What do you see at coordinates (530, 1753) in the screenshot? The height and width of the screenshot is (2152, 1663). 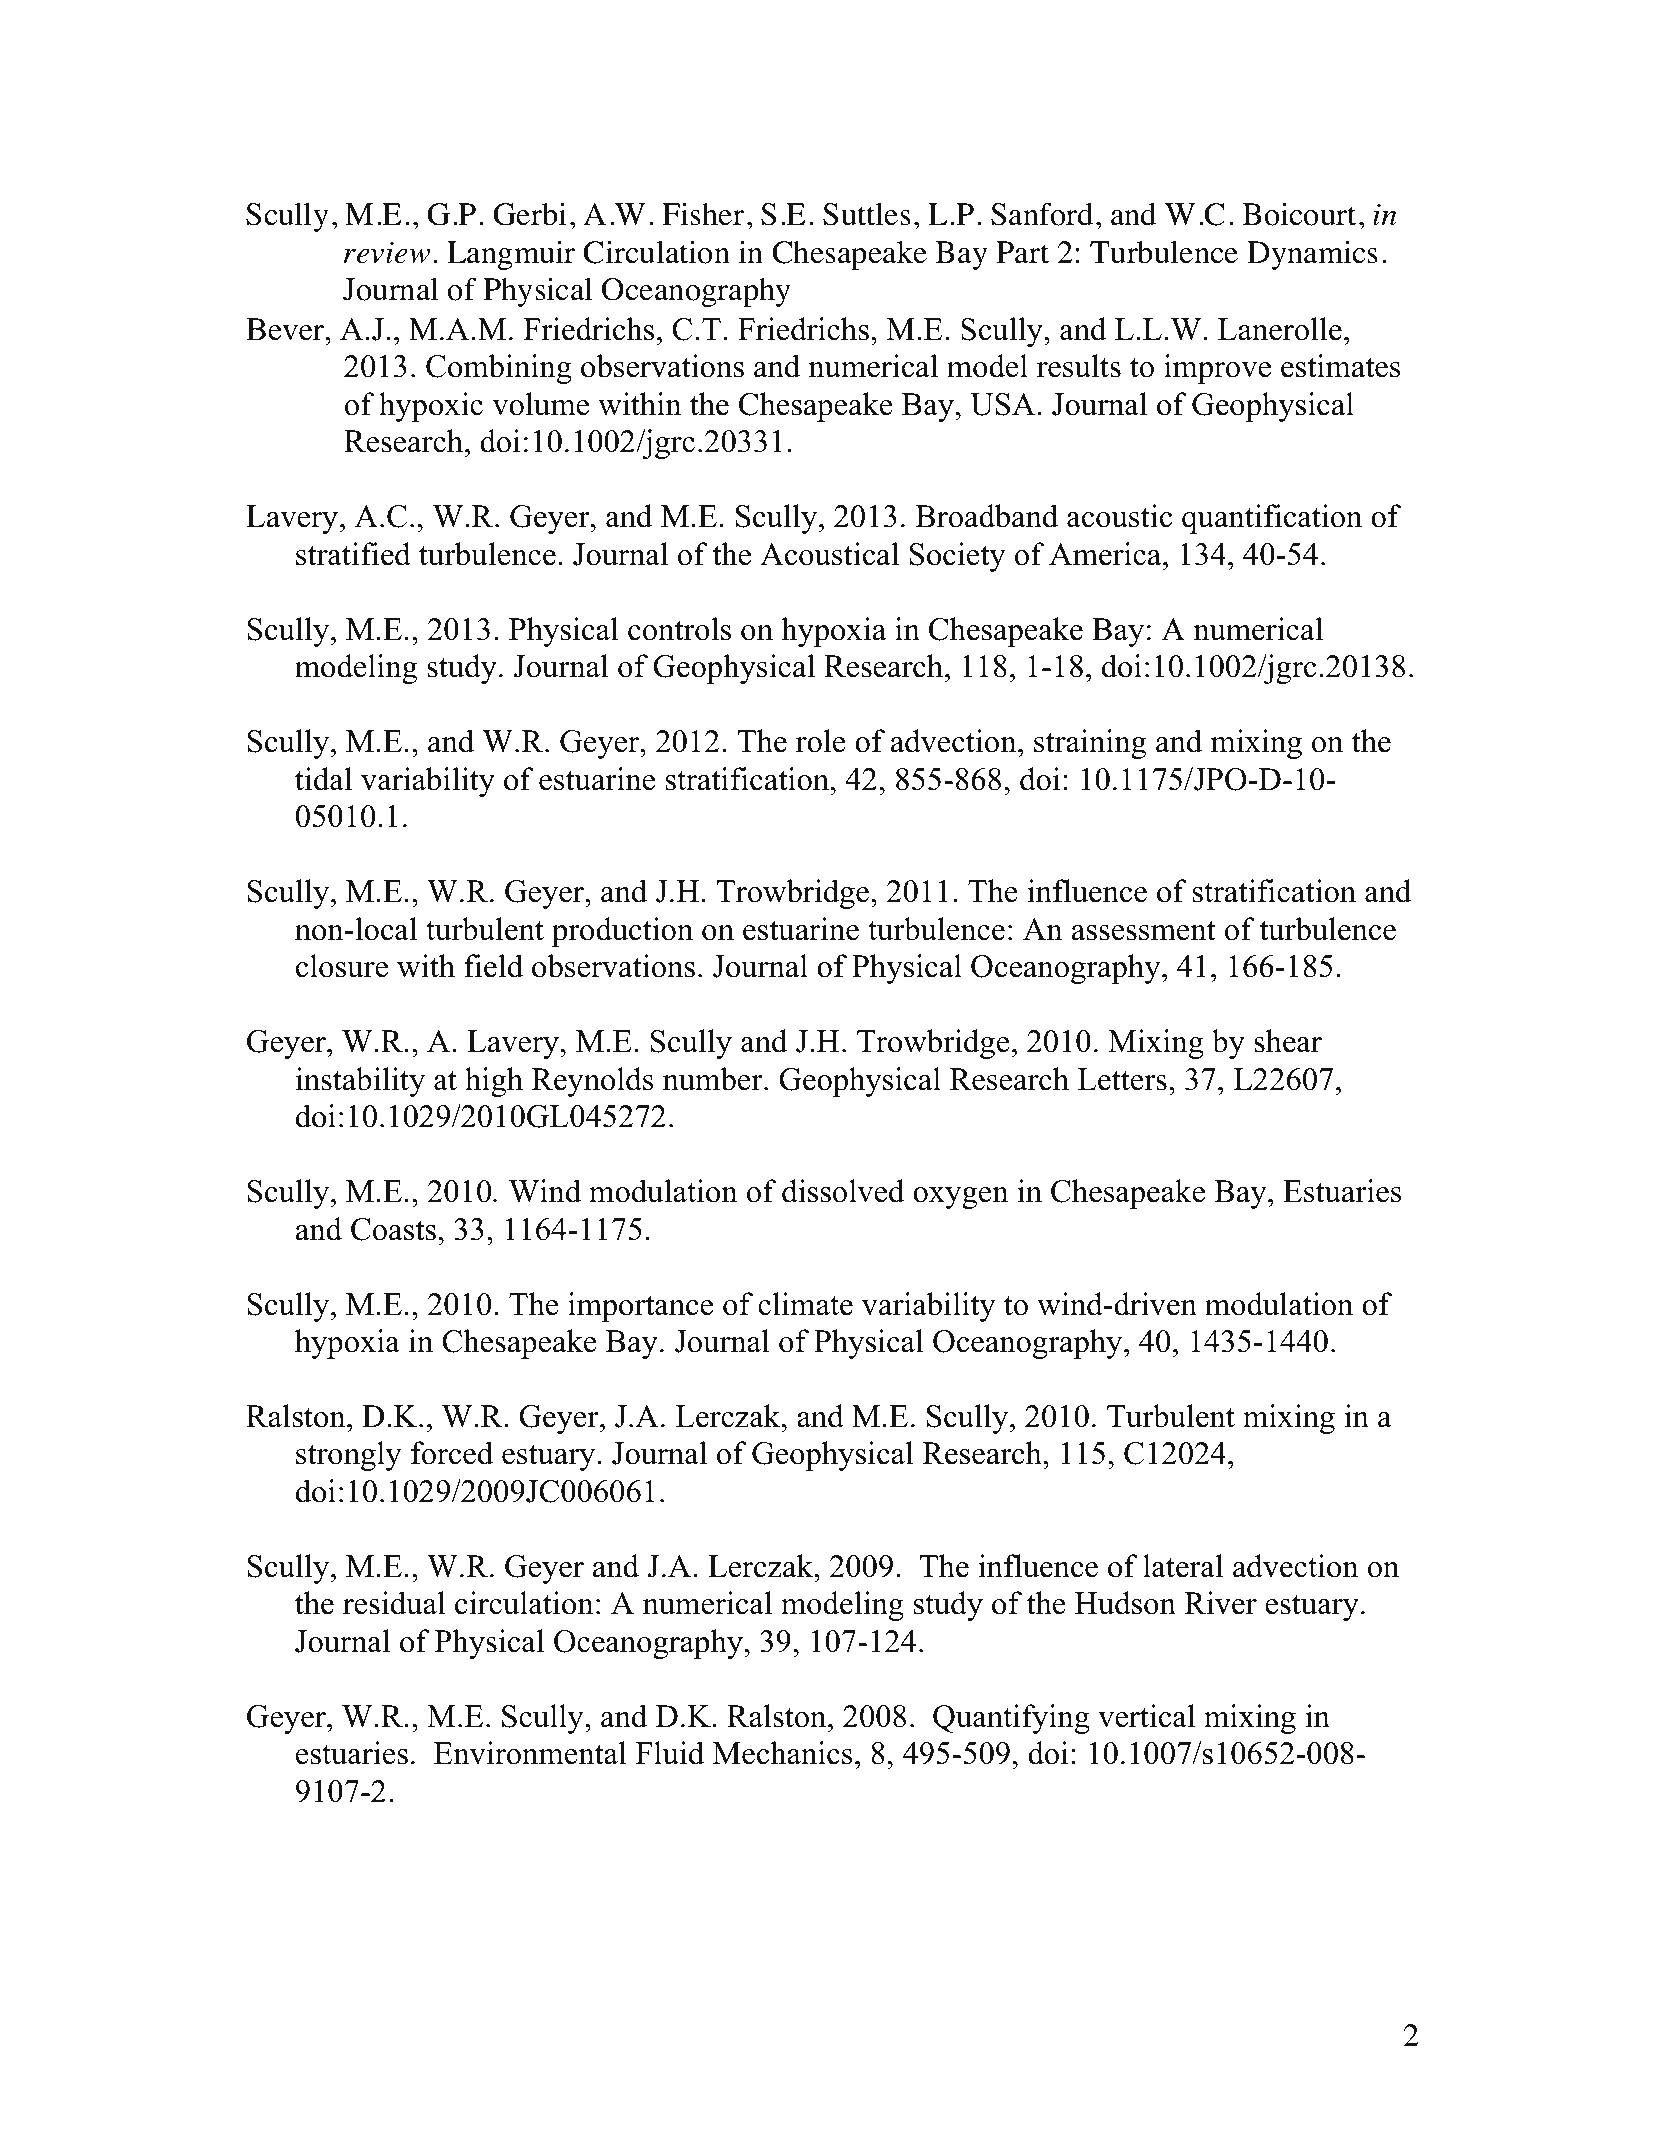 I see `Environmental` at bounding box center [530, 1753].
